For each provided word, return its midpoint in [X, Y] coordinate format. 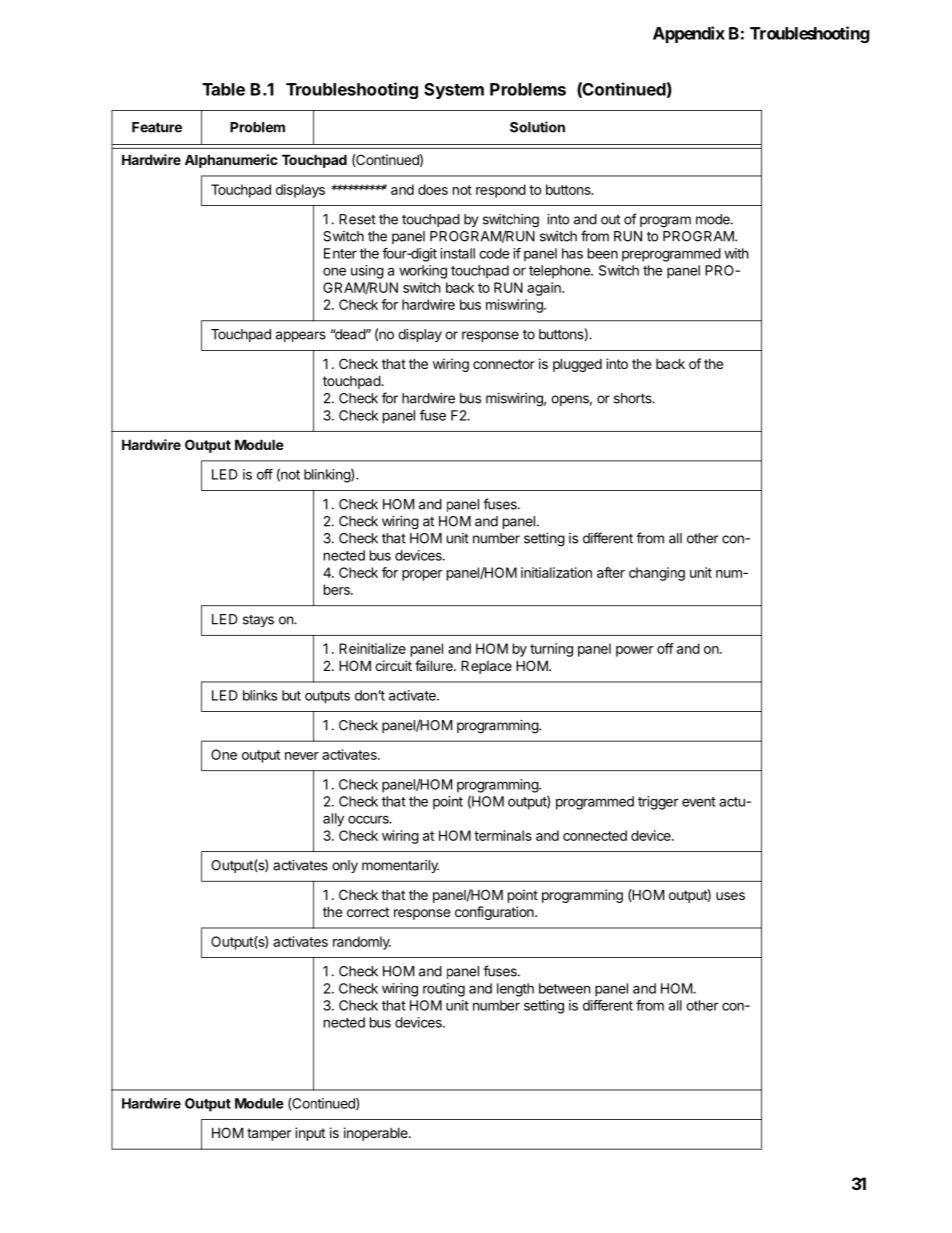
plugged [577, 365]
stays [258, 621]
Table [223, 89]
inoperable [377, 1134]
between [564, 988]
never [302, 756]
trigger [658, 803]
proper [422, 575]
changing [657, 574]
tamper [269, 1134]
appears [301, 336]
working [423, 272]
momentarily [400, 866]
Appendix [689, 34]
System [454, 91]
